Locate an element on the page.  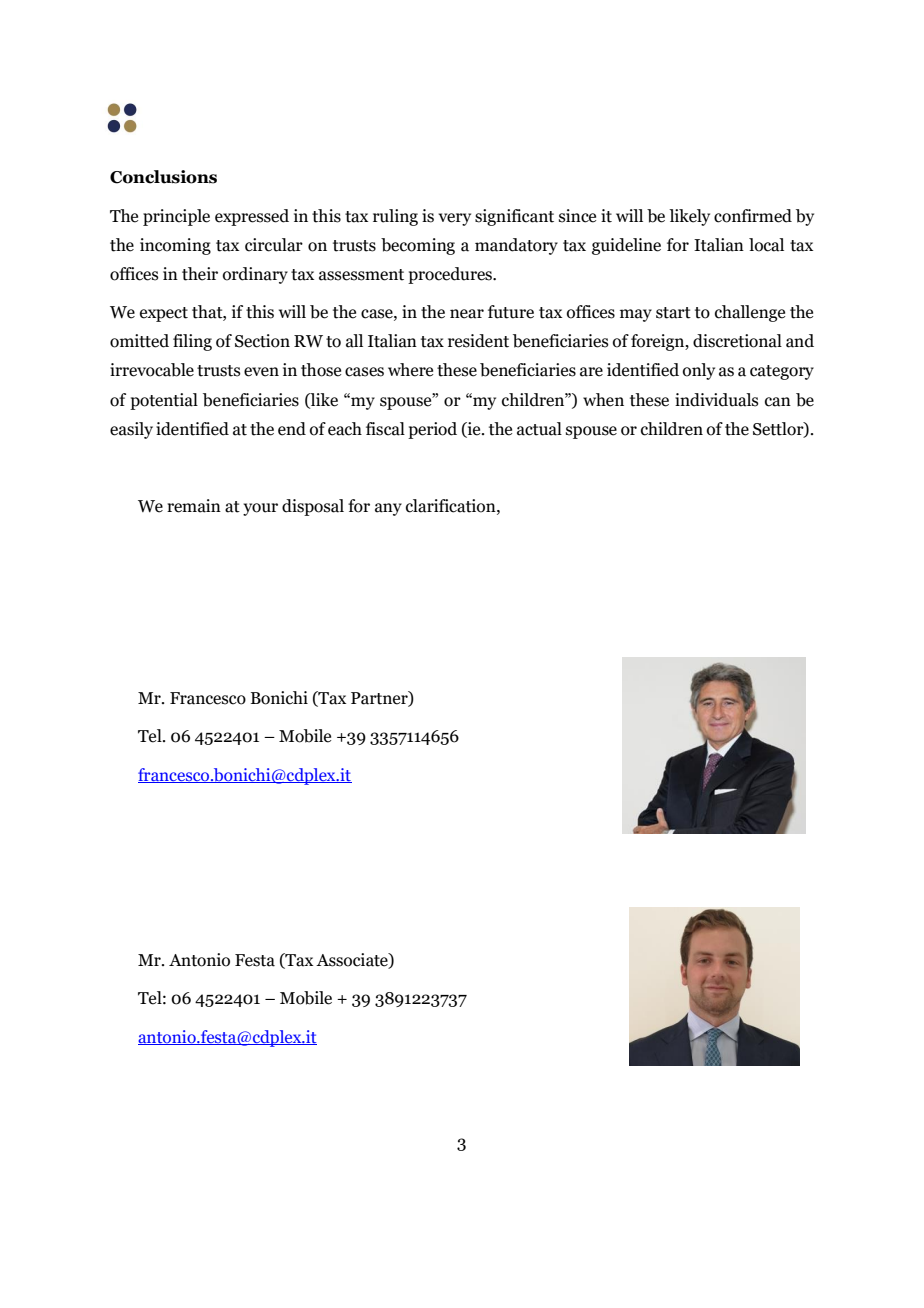
only is located at coordinates (699, 371).
